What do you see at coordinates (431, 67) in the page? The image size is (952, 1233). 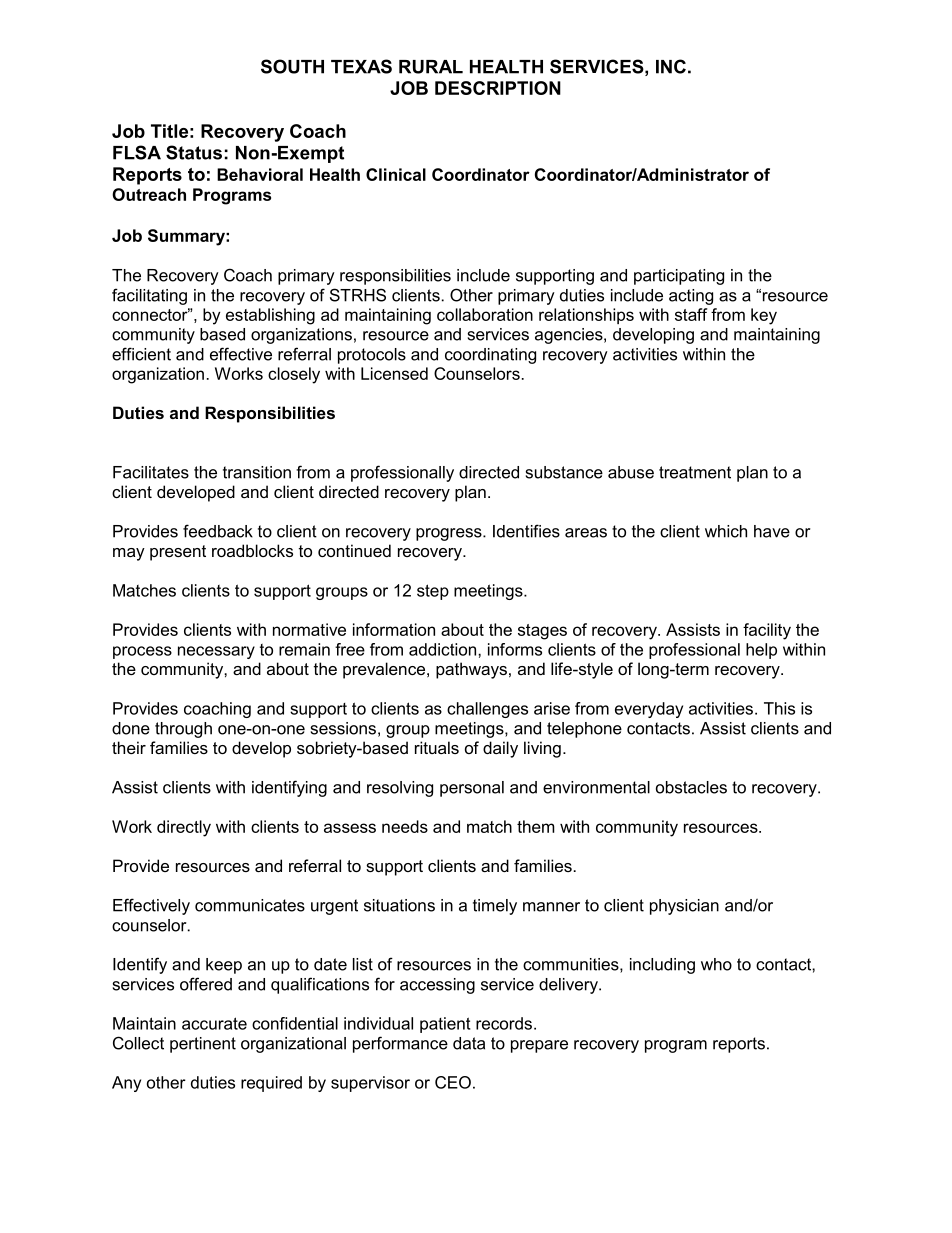 I see `RURAL` at bounding box center [431, 67].
